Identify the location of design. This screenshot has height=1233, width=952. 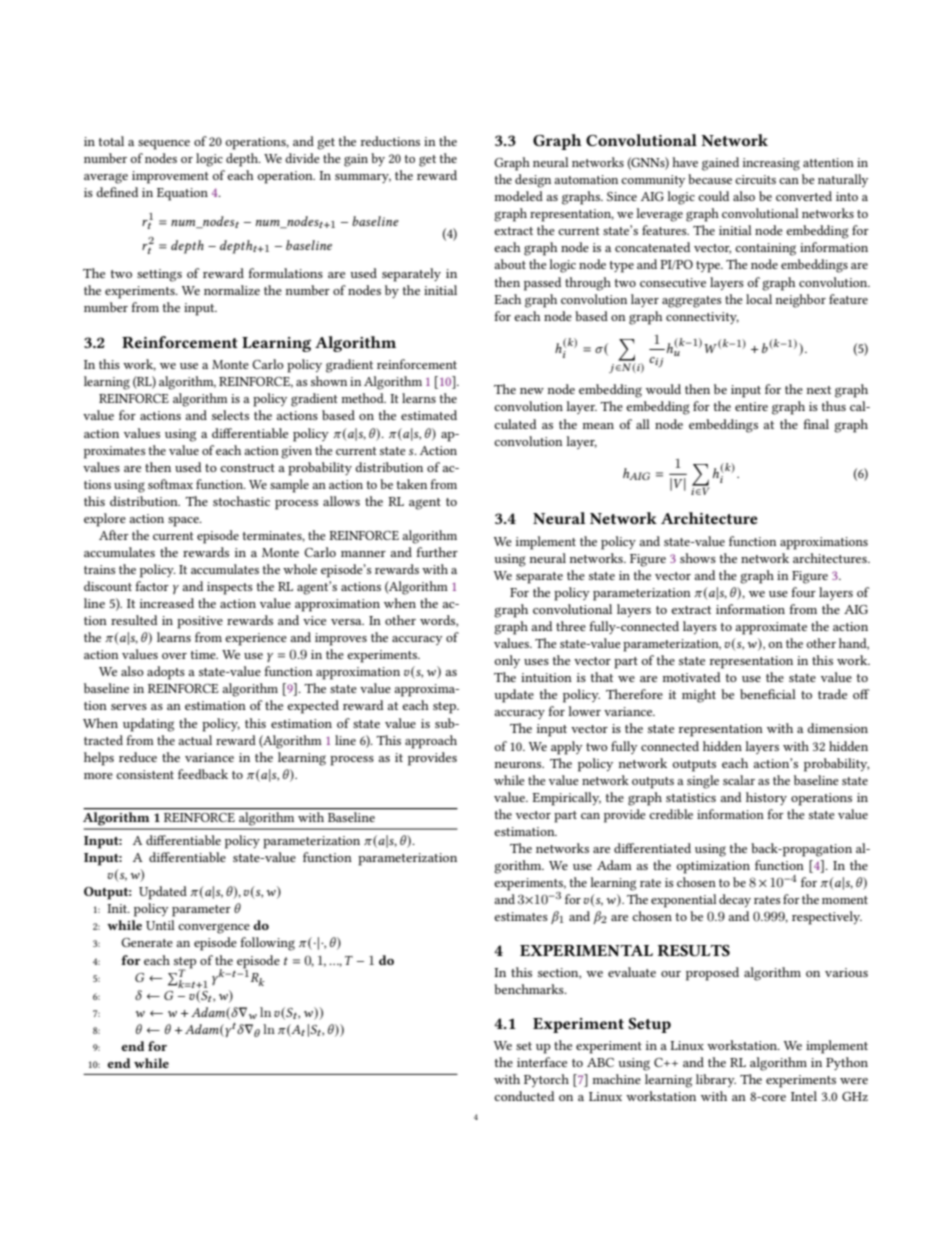
(533, 181).
